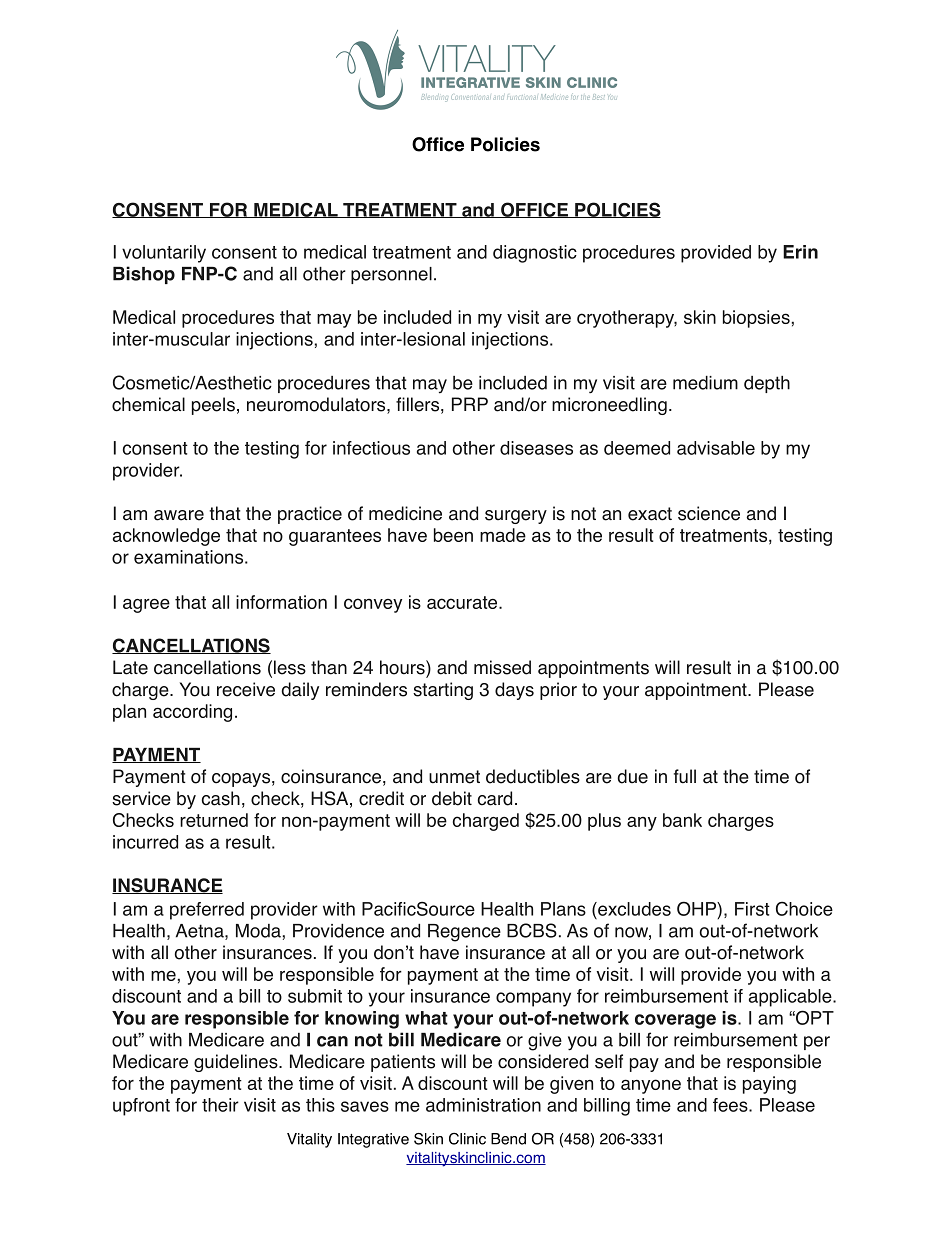 Image resolution: width=952 pixels, height=1233 pixels. I want to click on according, so click(192, 713).
